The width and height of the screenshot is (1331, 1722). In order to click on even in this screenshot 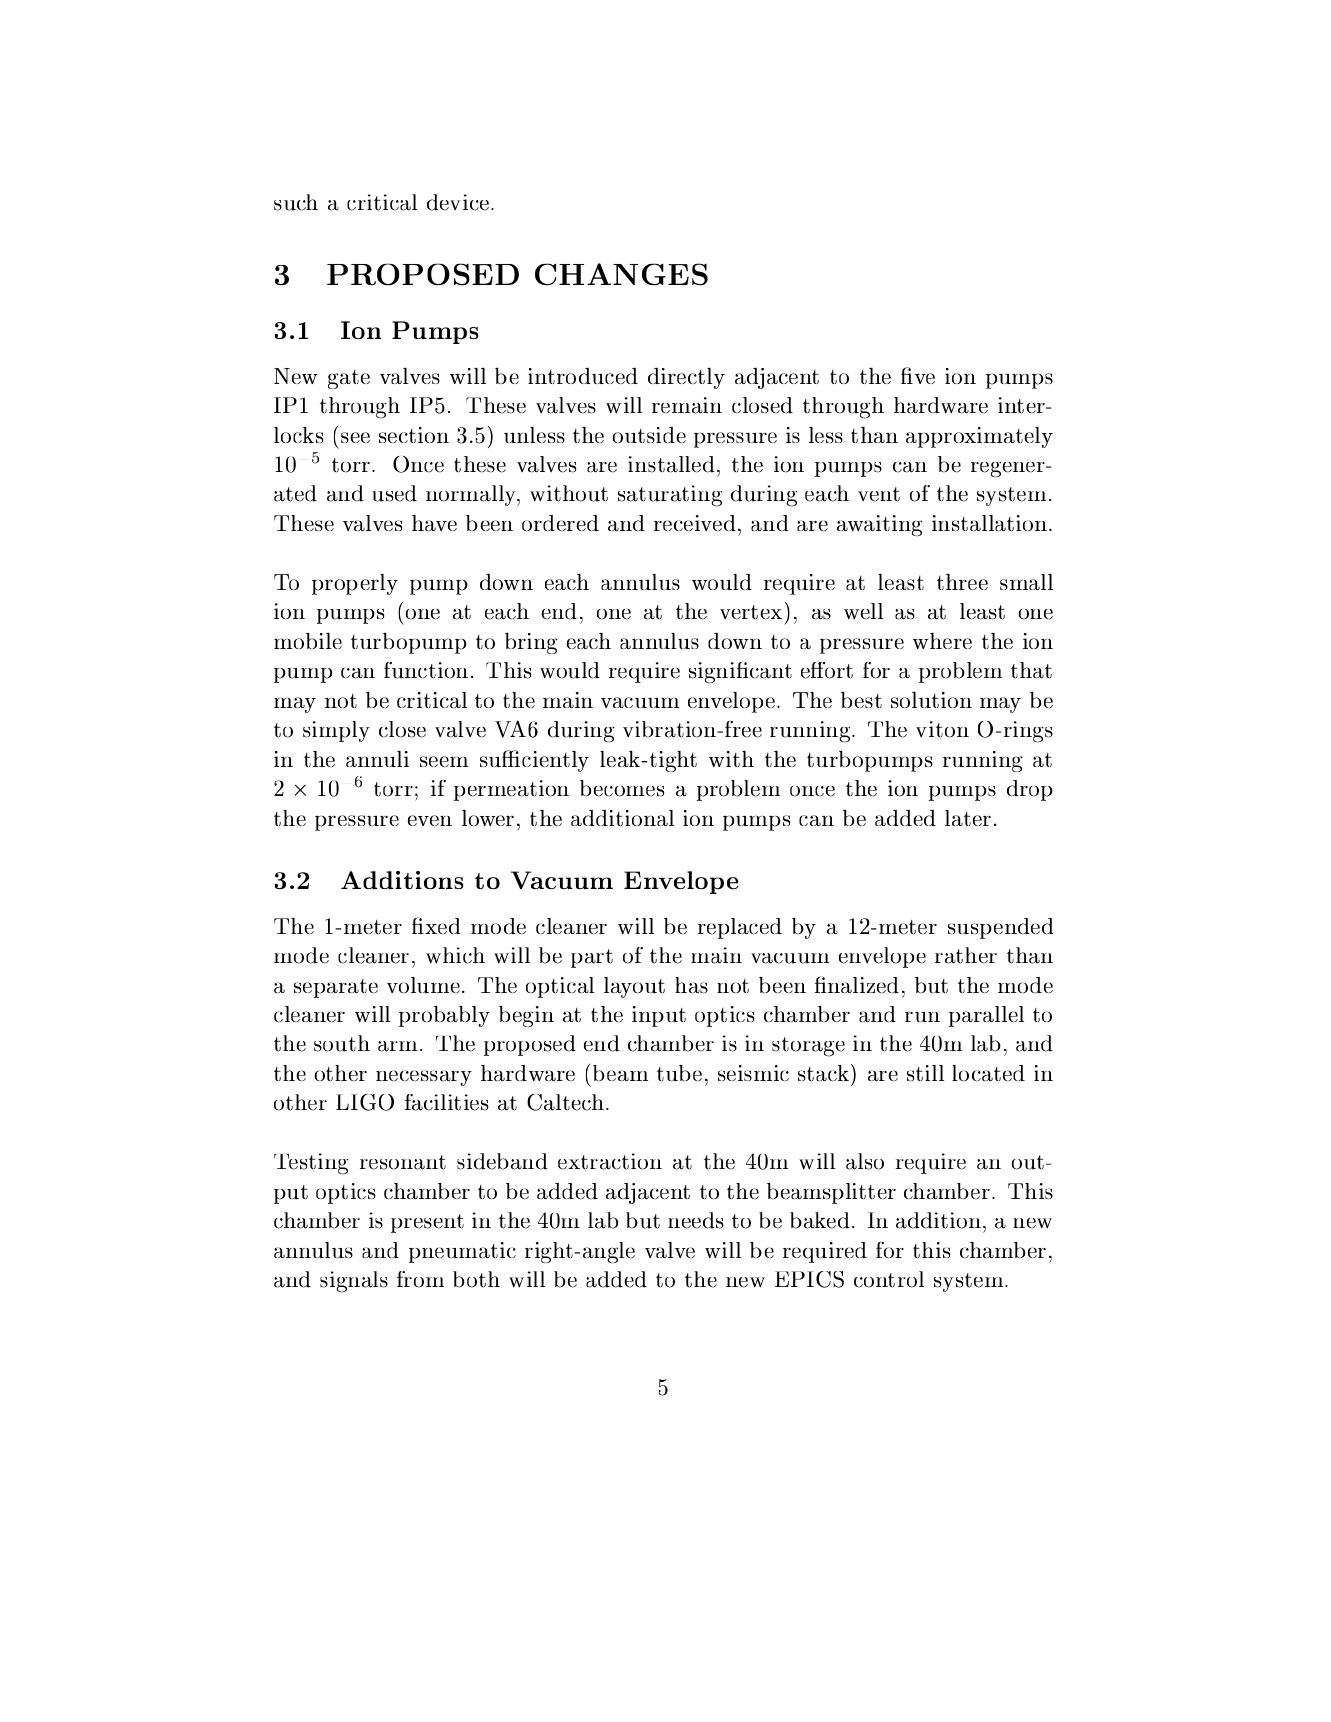, I will do `click(430, 820)`.
